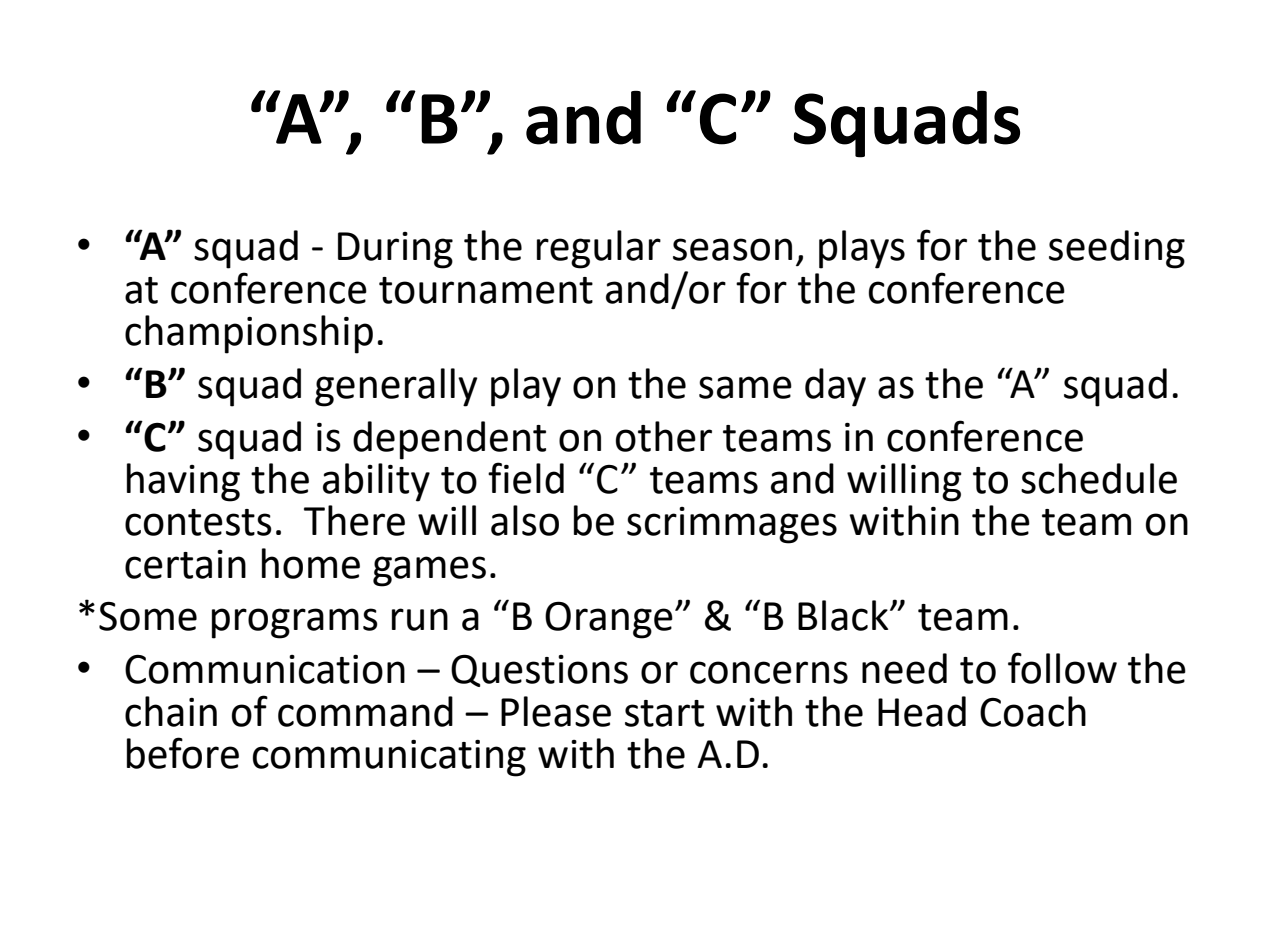 Image resolution: width=1270 pixels, height=952 pixels. What do you see at coordinates (539, 670) in the screenshot?
I see `Questions` at bounding box center [539, 670].
